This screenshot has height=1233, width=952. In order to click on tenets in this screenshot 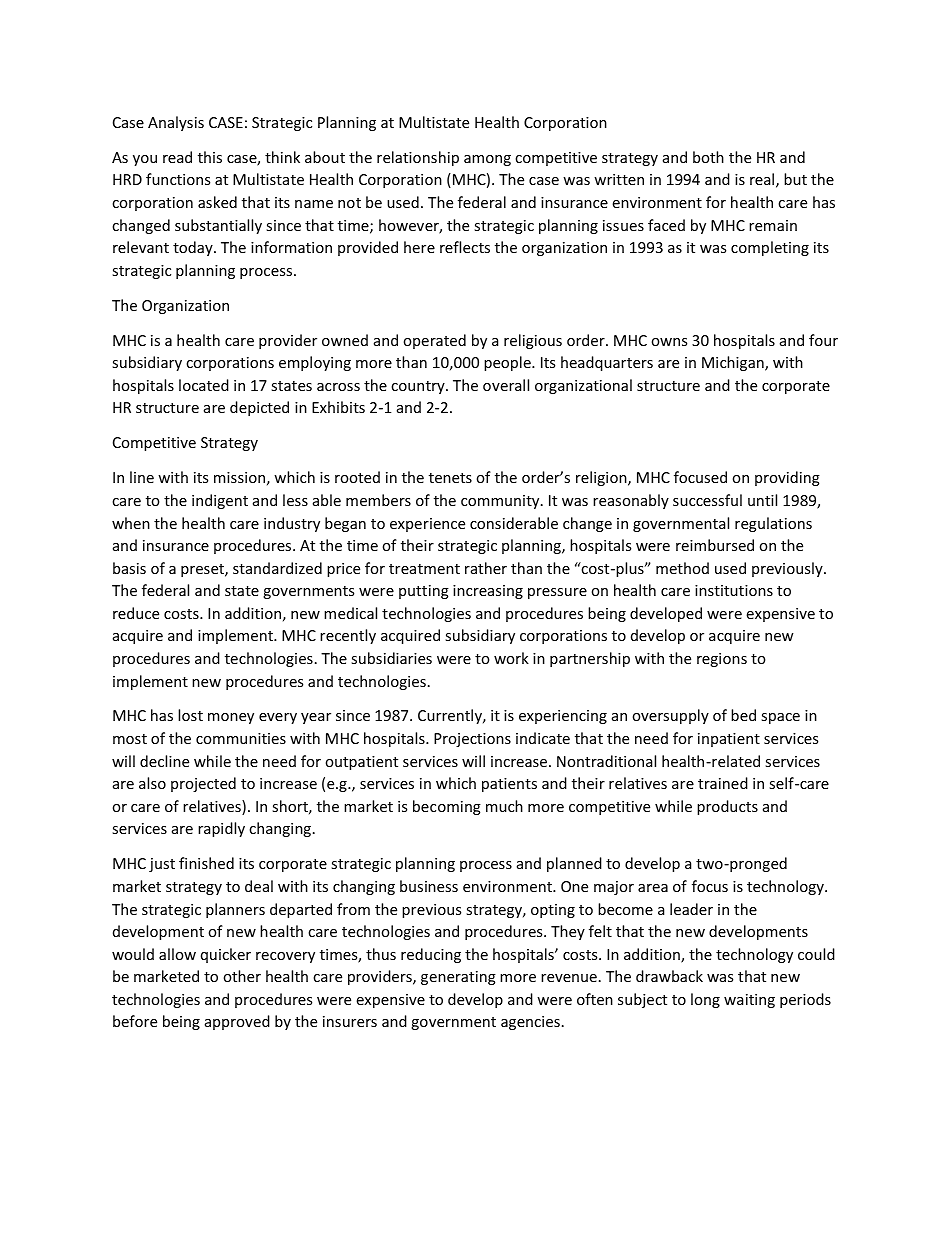, I will do `click(450, 478)`.
